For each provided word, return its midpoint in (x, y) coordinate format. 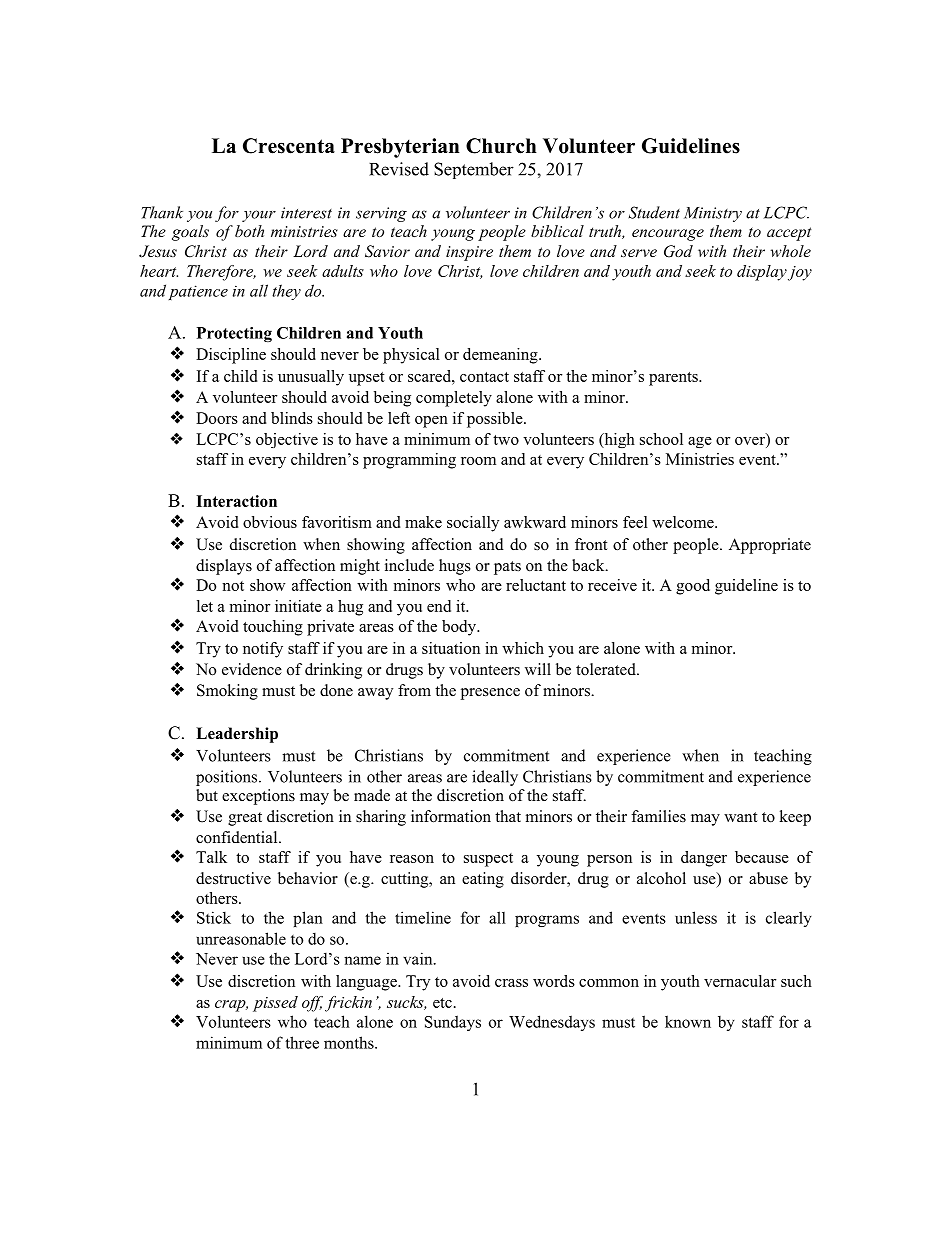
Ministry (713, 214)
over (751, 441)
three (302, 1042)
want (740, 817)
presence (490, 694)
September (474, 170)
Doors (217, 418)
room (478, 461)
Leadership (237, 735)
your (259, 216)
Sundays (453, 1023)
